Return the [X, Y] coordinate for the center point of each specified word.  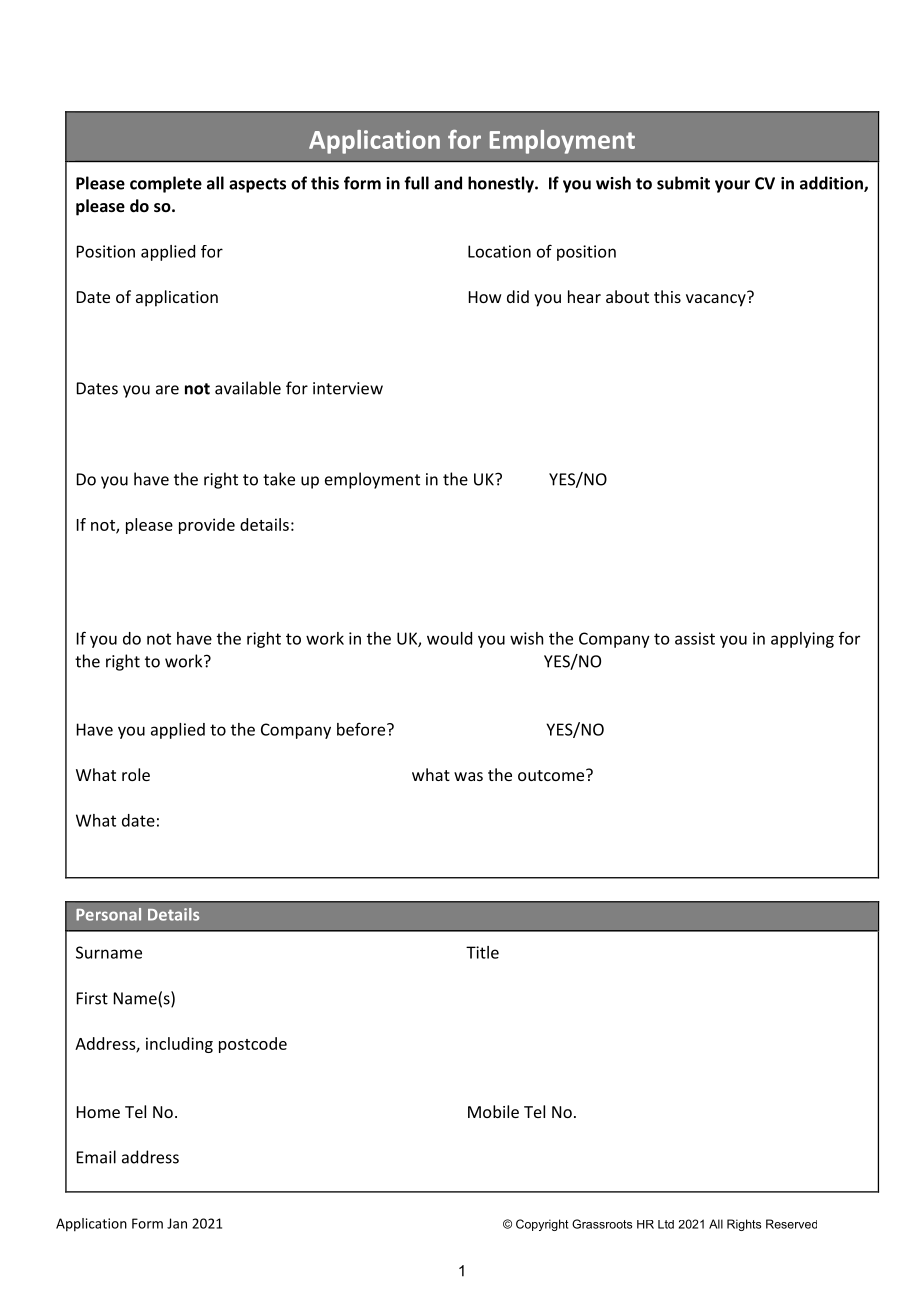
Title [482, 952]
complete [166, 184]
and [448, 183]
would [449, 638]
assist [695, 638]
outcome [552, 775]
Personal [108, 914]
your [732, 186]
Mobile [493, 1111]
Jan [177, 1223]
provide [207, 526]
